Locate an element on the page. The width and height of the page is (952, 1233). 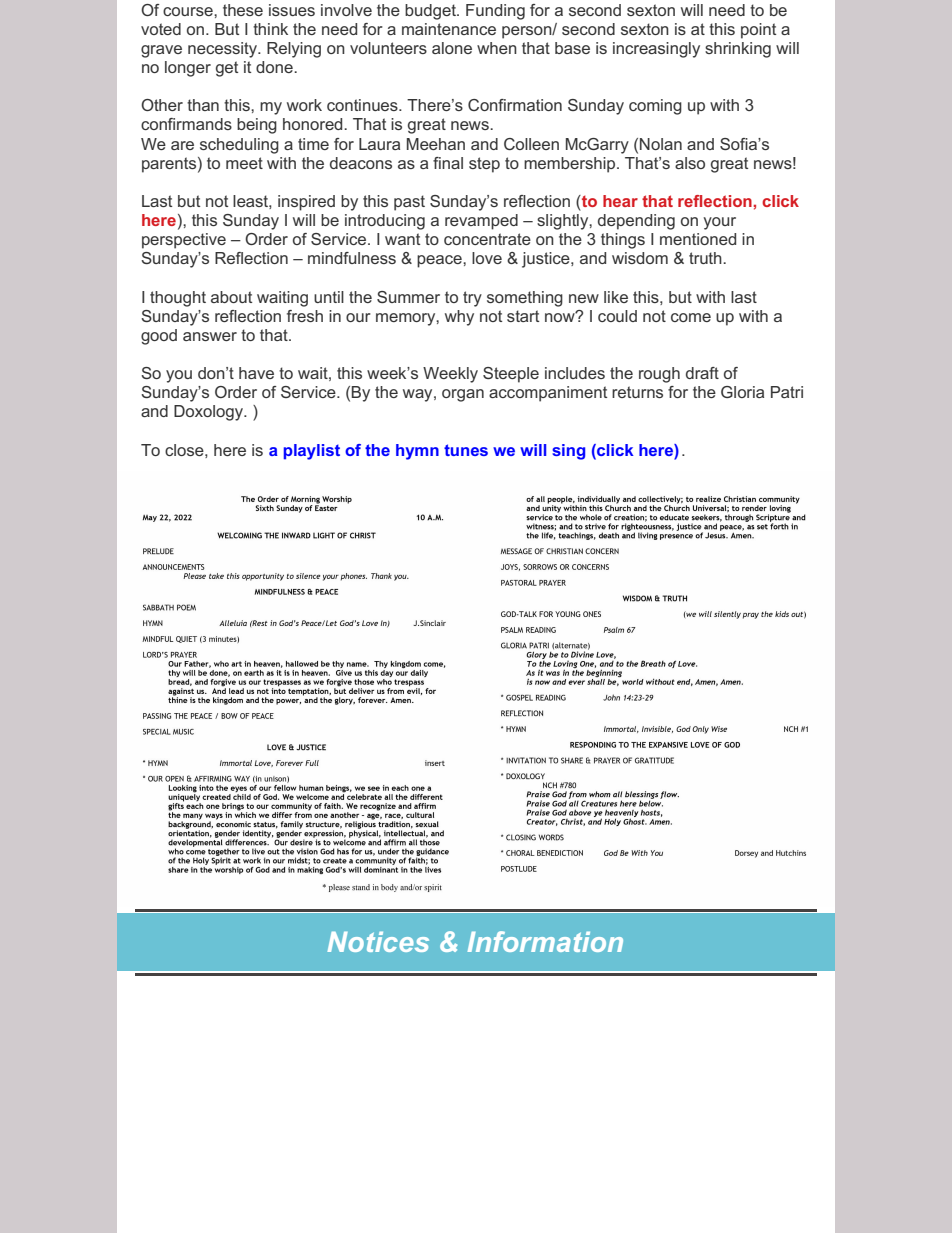
necessity is located at coordinates (223, 50).
